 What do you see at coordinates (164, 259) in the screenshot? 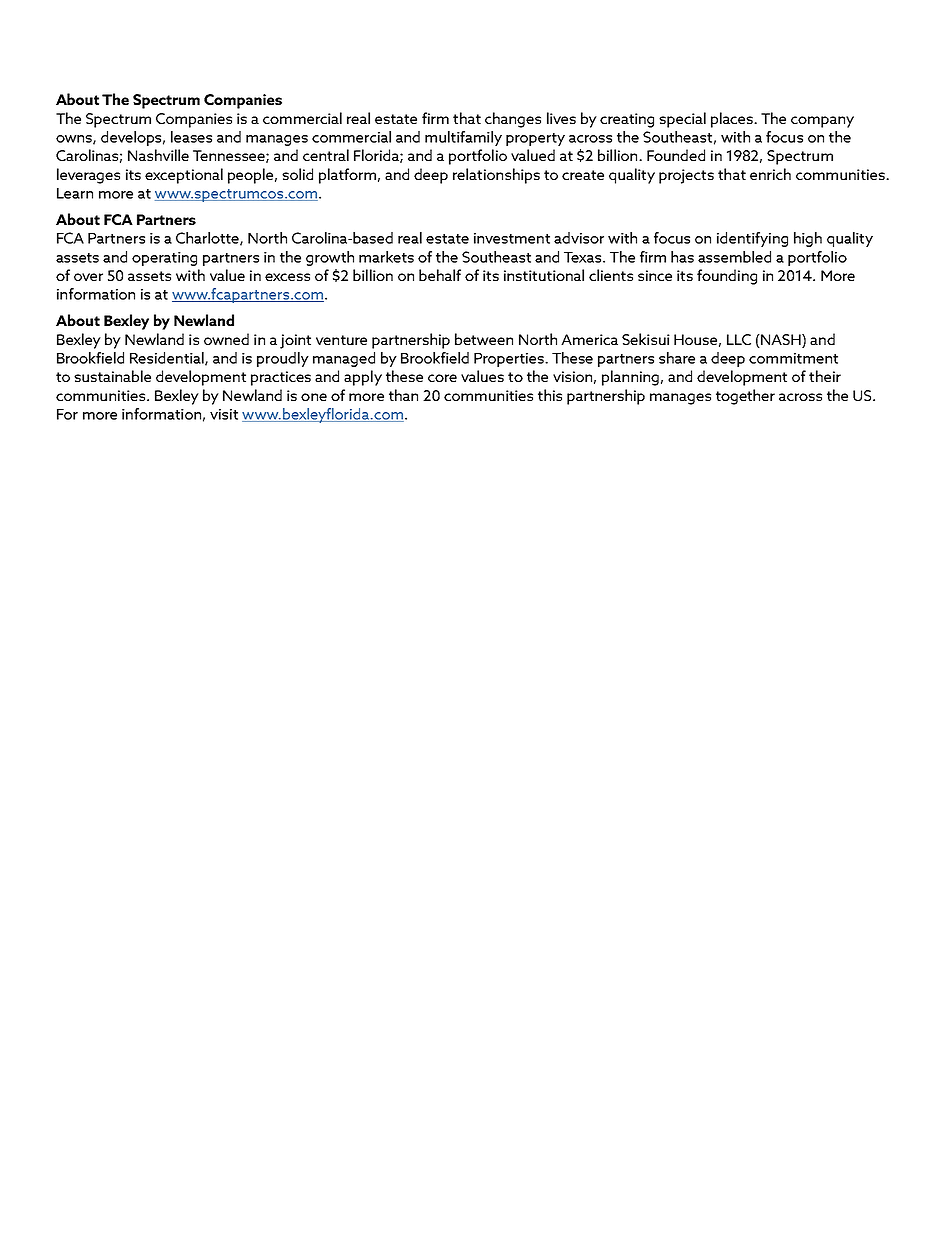
I see `operating` at bounding box center [164, 259].
